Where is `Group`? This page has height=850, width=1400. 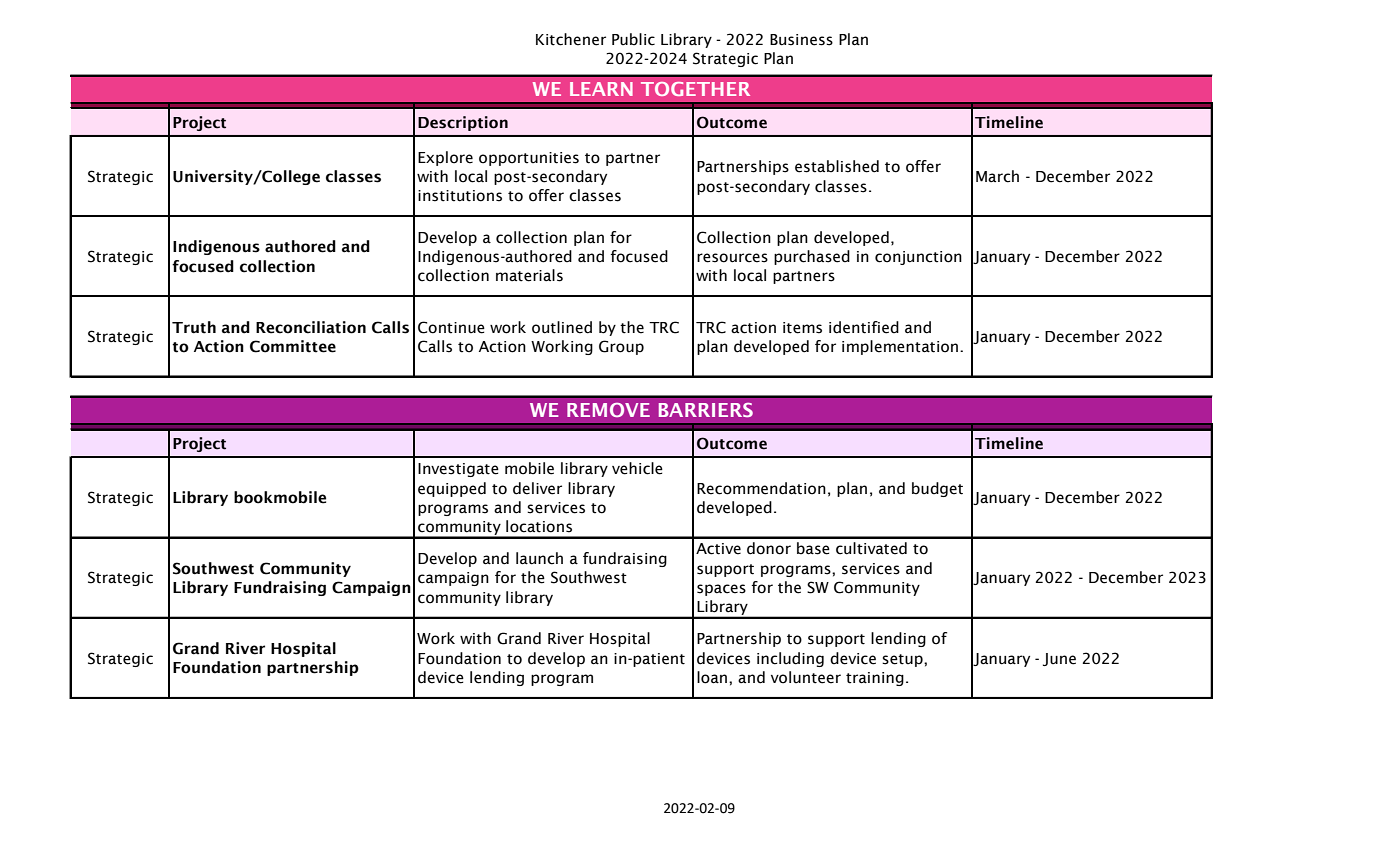 Group is located at coordinates (621, 347).
